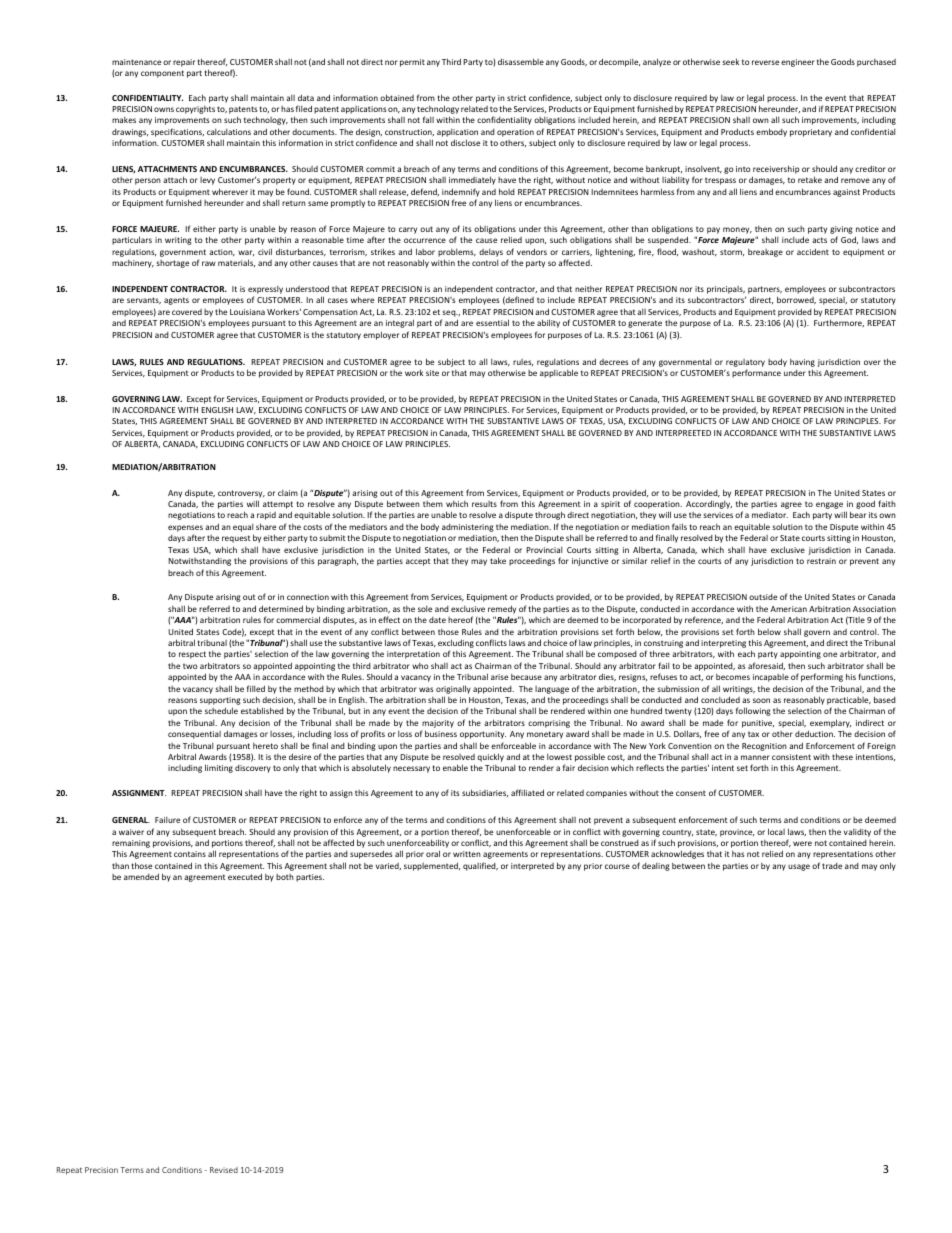 Image resolution: width=952 pixels, height=1233 pixels. I want to click on remedy, so click(502, 609).
